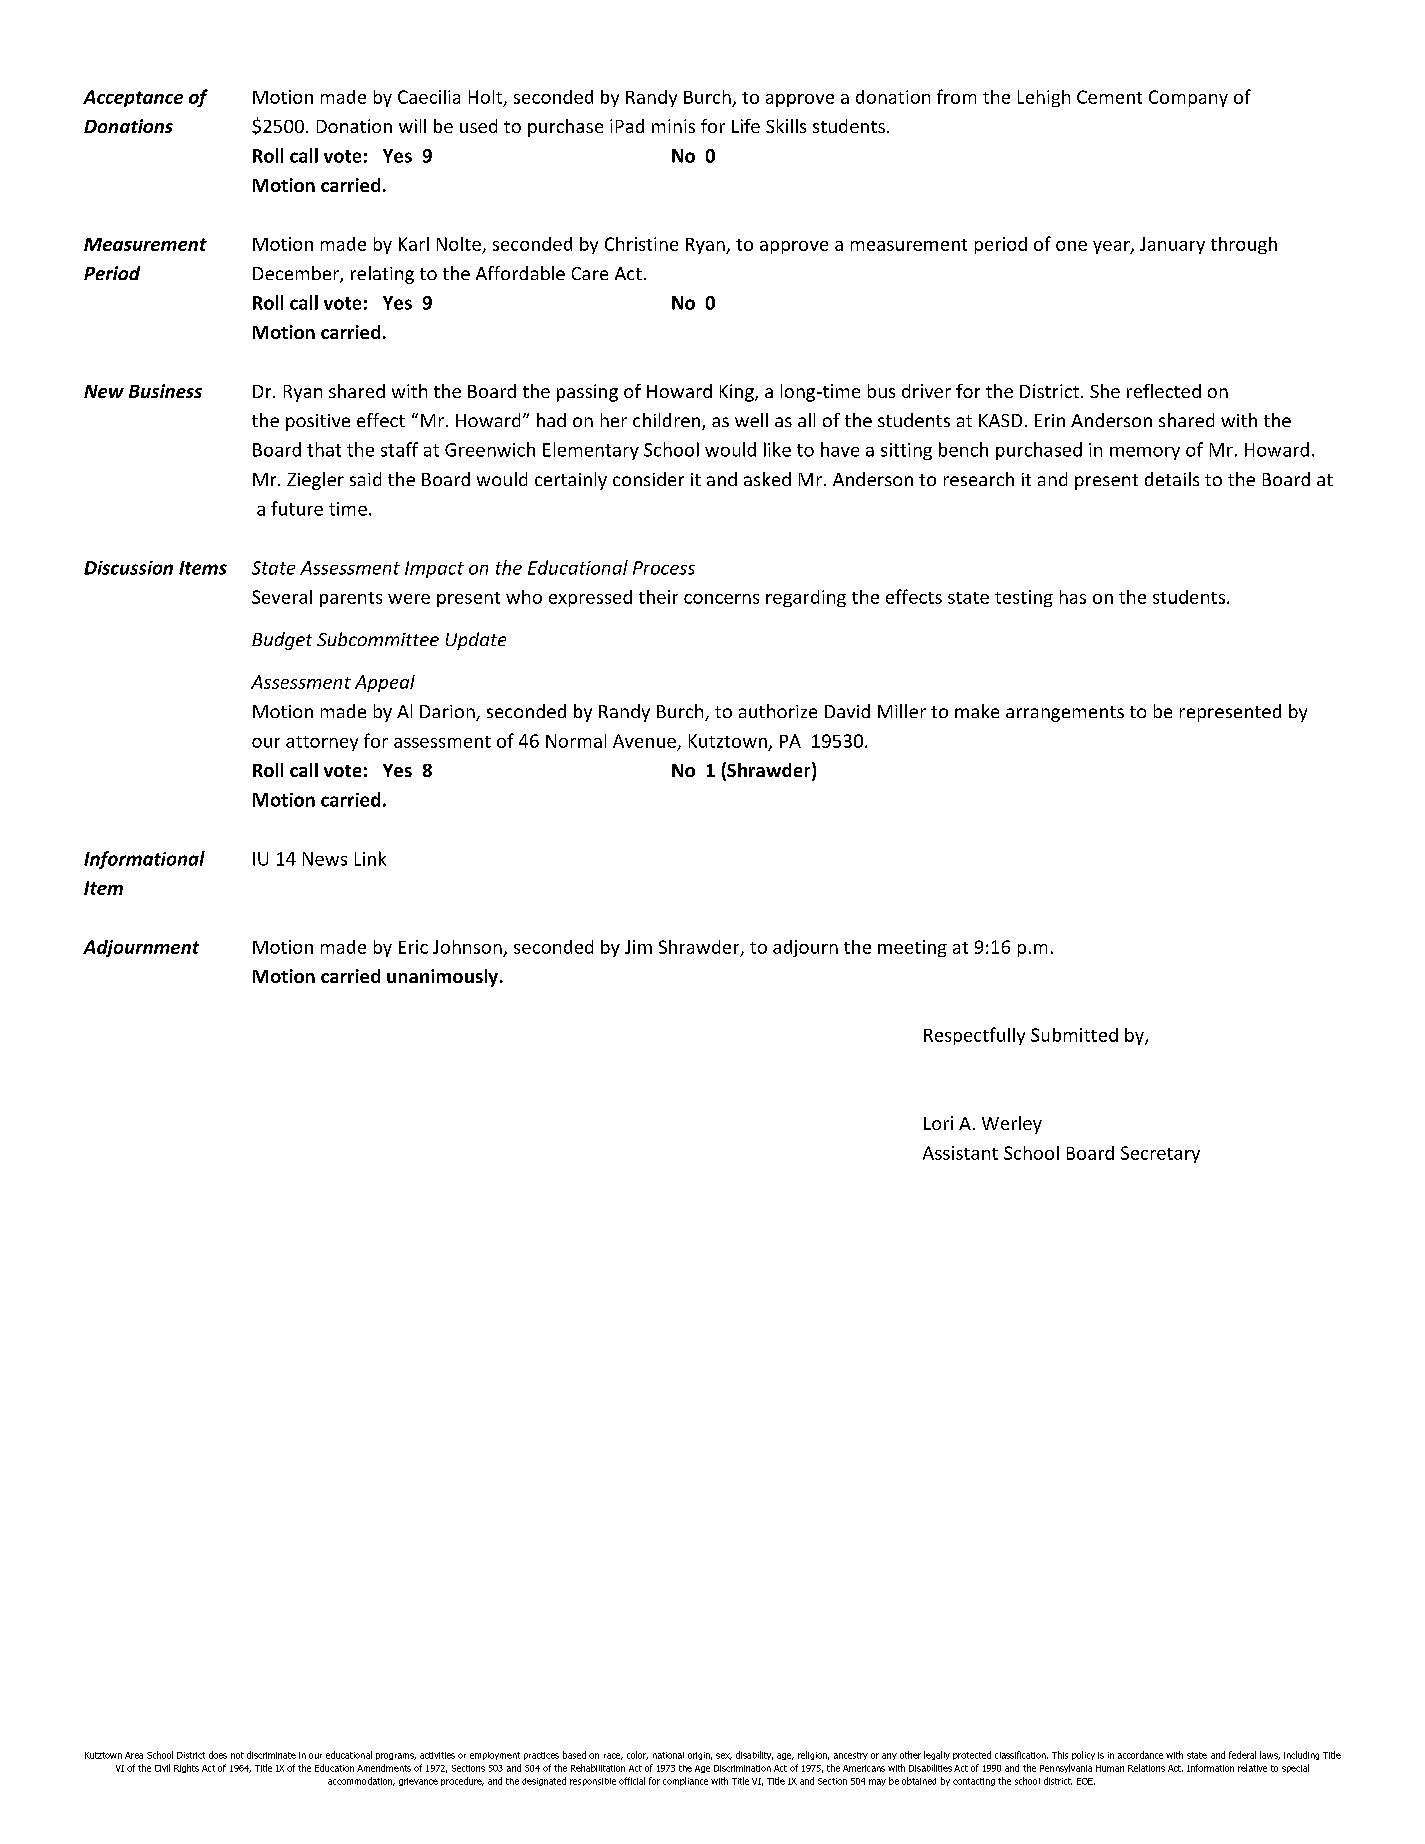 This image has width=1425, height=1844. What do you see at coordinates (1172, 479) in the image?
I see `details` at bounding box center [1172, 479].
